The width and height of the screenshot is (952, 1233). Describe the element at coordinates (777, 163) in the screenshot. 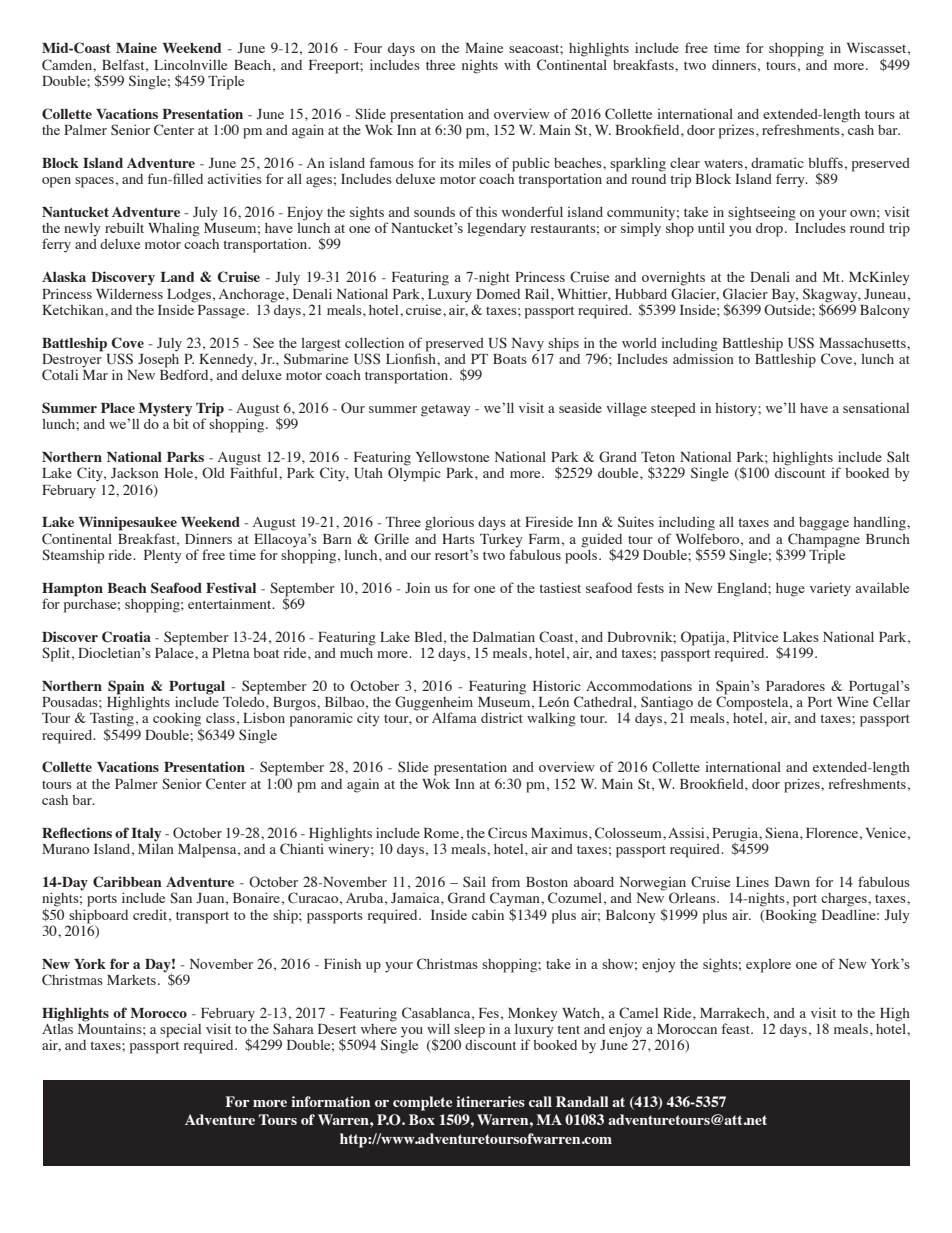

I see `dramatic` at that location.
